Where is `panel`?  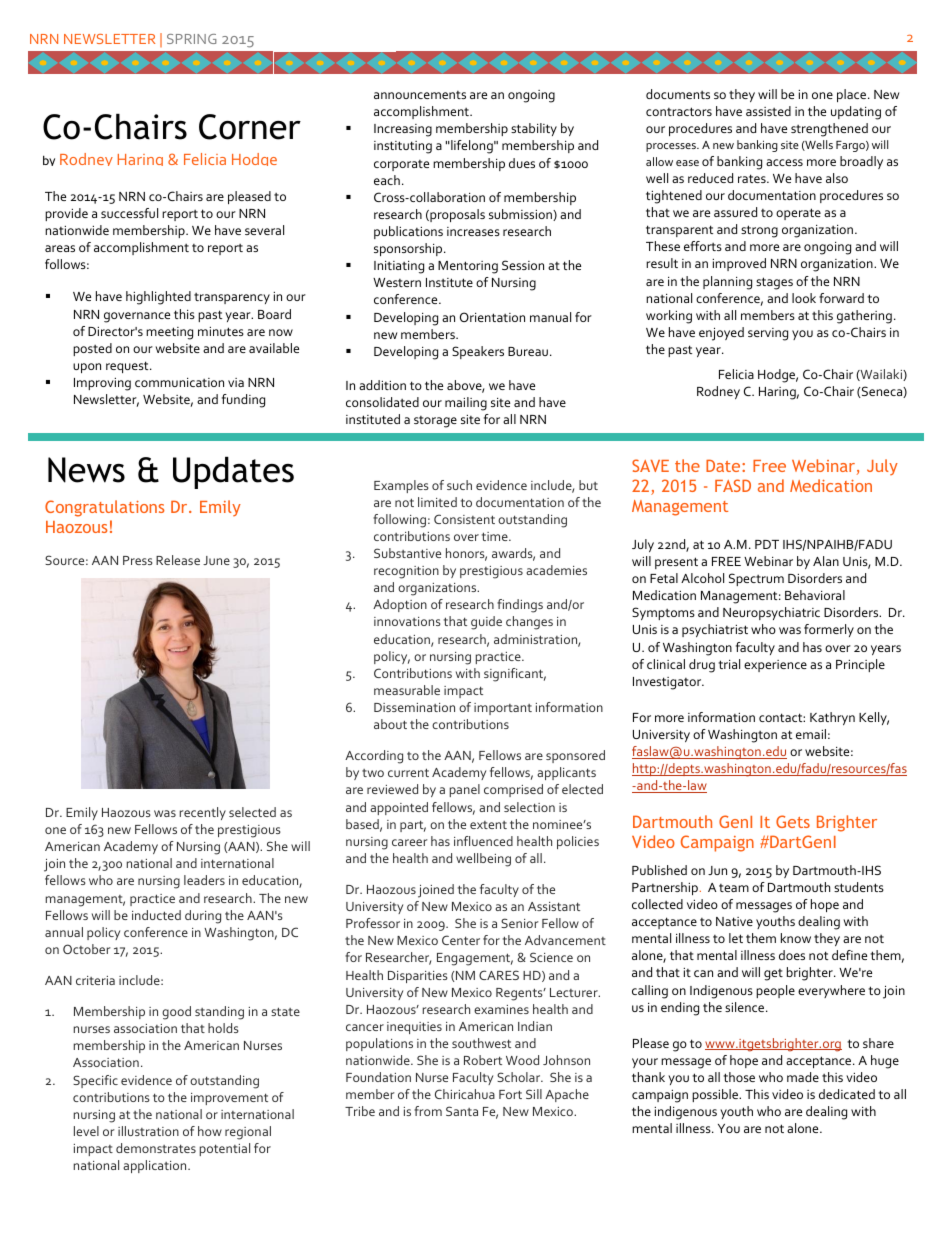
panel is located at coordinates (465, 790).
